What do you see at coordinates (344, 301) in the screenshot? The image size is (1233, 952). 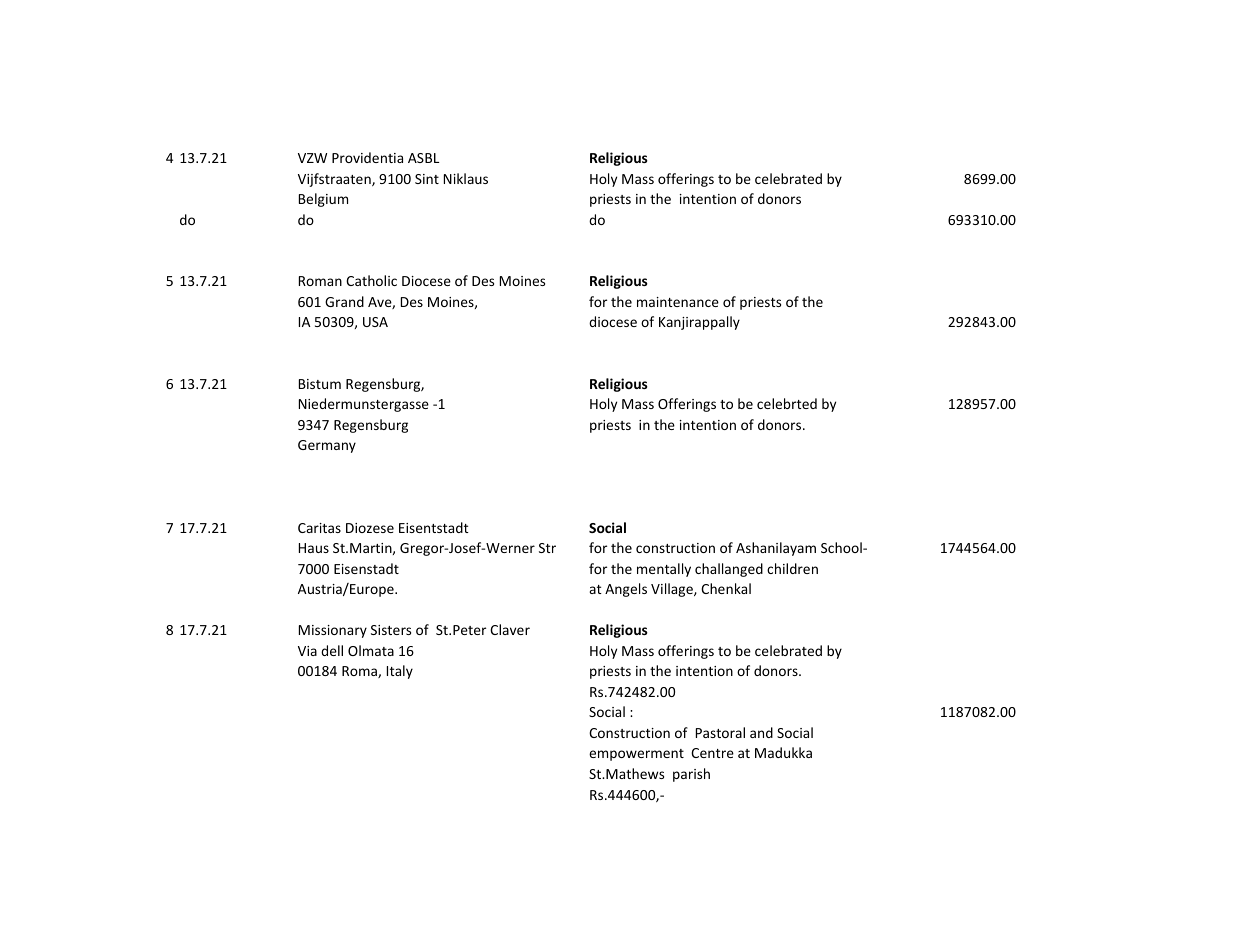 I see `Grand` at bounding box center [344, 301].
